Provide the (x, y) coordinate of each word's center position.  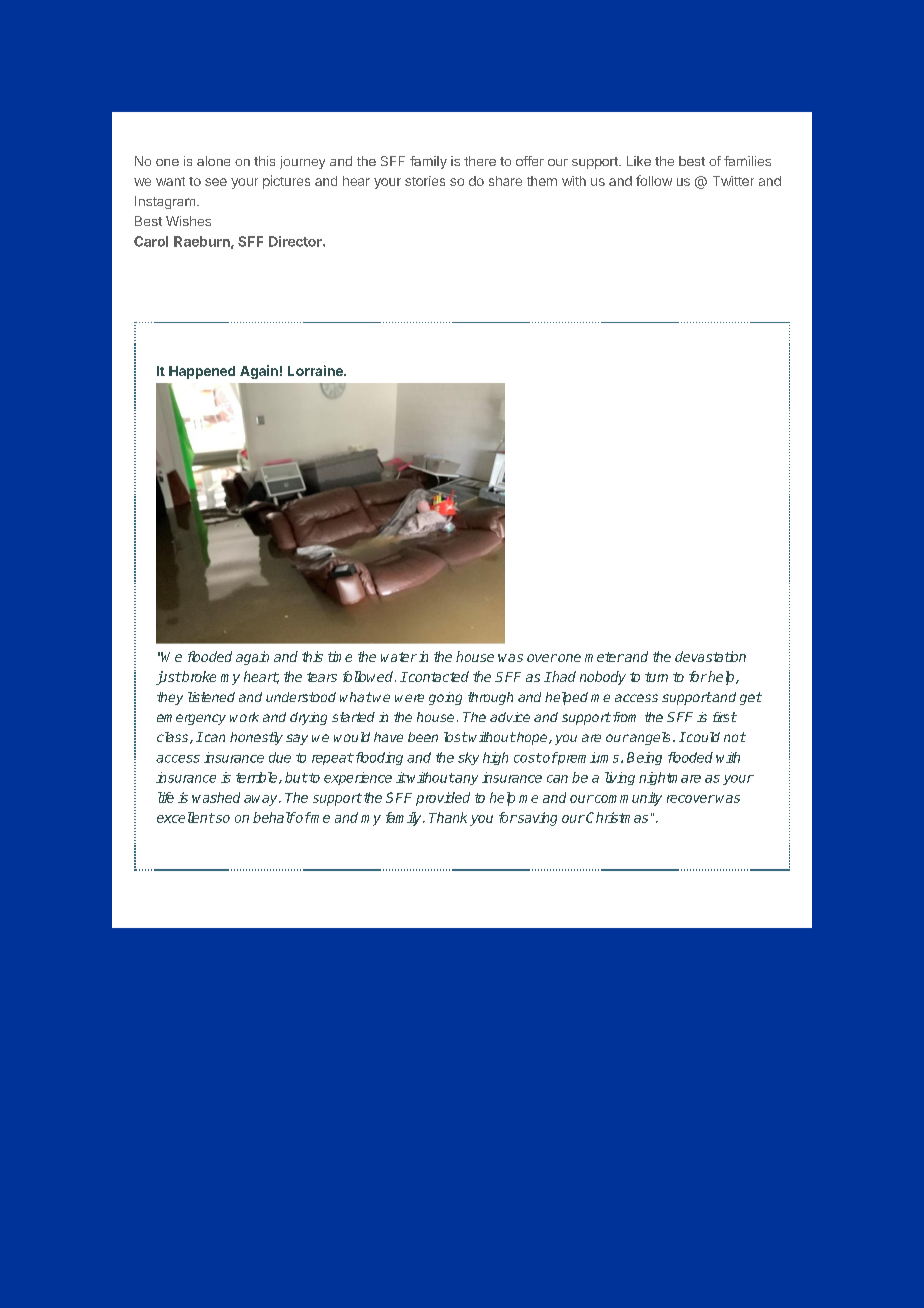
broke (198, 676)
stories (425, 181)
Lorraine (316, 370)
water (399, 657)
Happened (202, 372)
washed (216, 797)
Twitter (733, 181)
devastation (710, 656)
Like (639, 161)
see (216, 182)
